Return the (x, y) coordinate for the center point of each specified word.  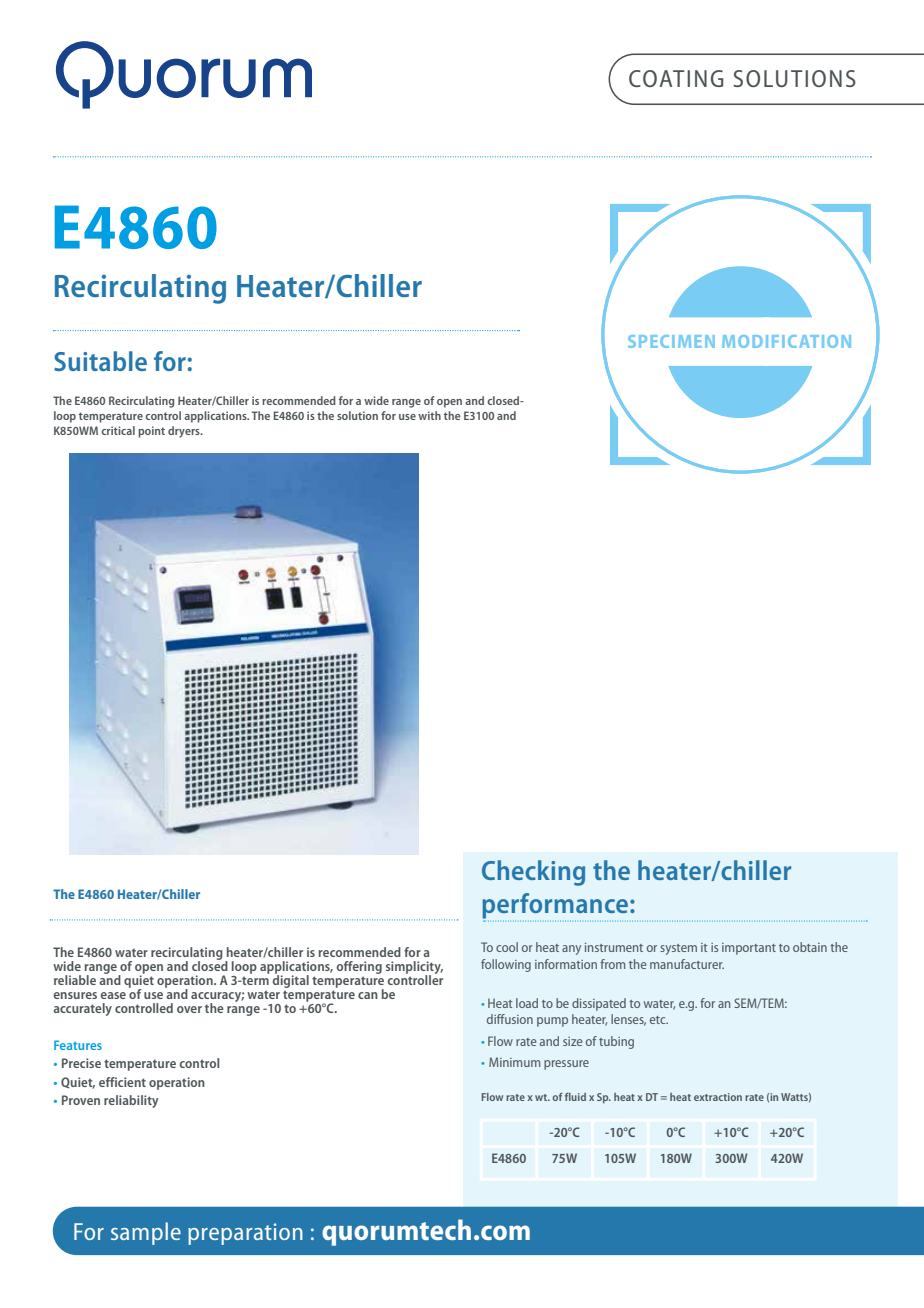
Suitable (100, 361)
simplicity (414, 969)
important (749, 949)
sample (146, 1233)
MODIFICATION (786, 341)
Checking (533, 873)
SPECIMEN (671, 341)
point (151, 432)
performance (555, 907)
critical (118, 430)
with (429, 415)
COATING (676, 78)
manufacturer (687, 964)
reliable (75, 980)
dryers (185, 432)
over (189, 1009)
